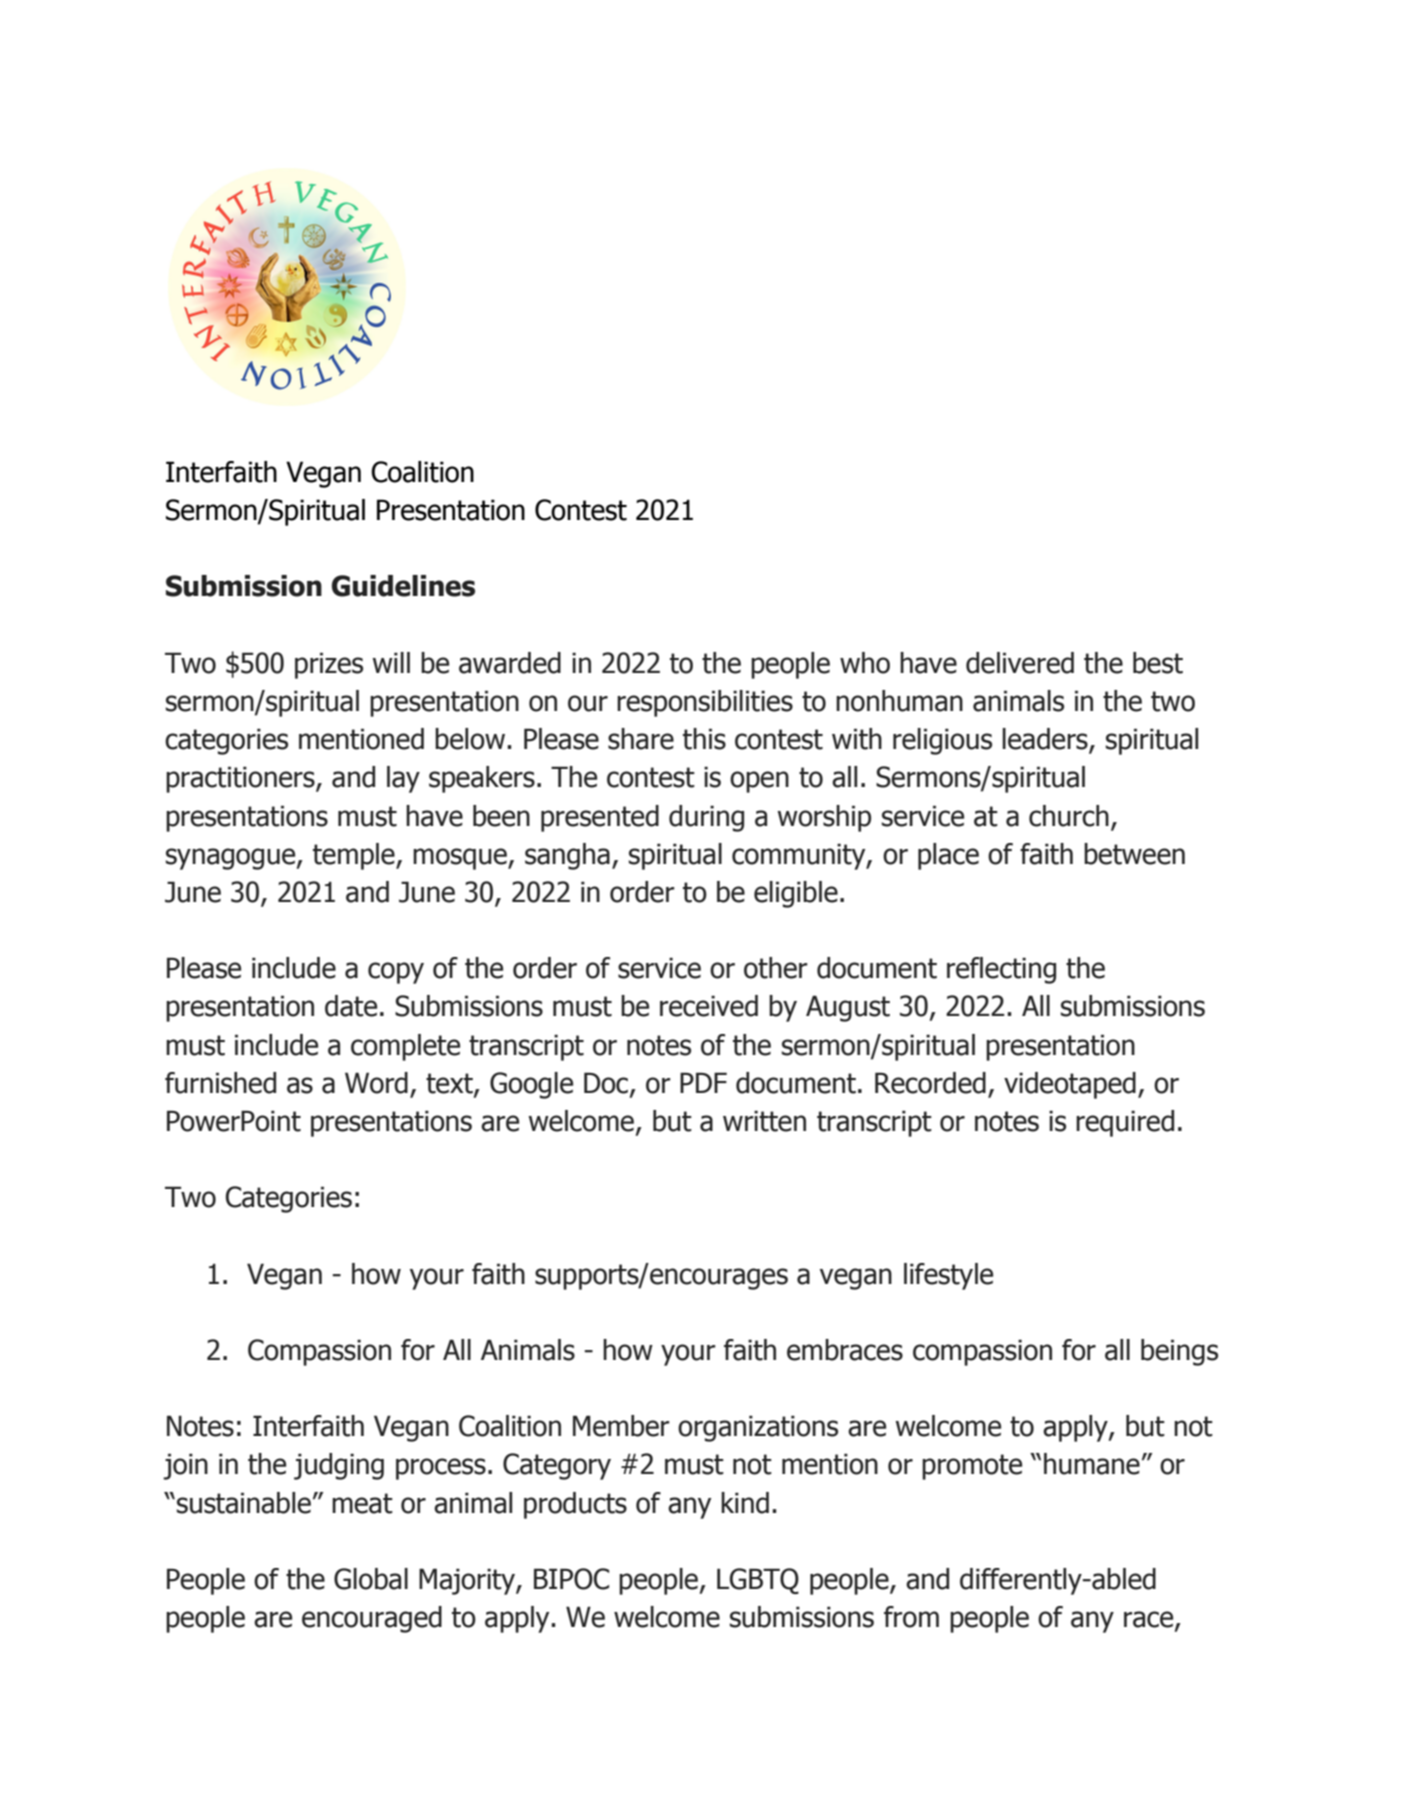  What do you see at coordinates (948, 1276) in the screenshot?
I see `lifestyle` at bounding box center [948, 1276].
